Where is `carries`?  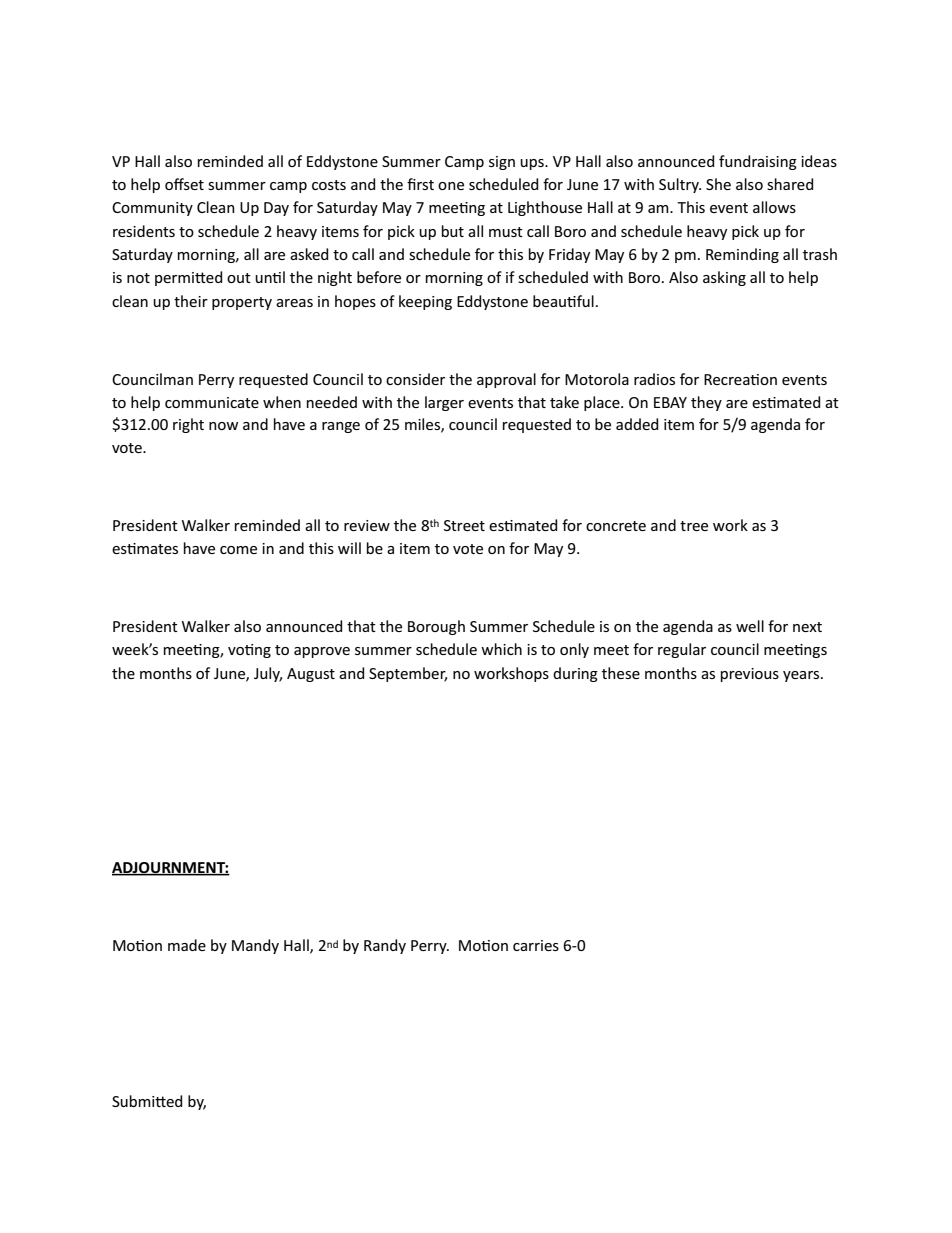
carries is located at coordinates (536, 945).
